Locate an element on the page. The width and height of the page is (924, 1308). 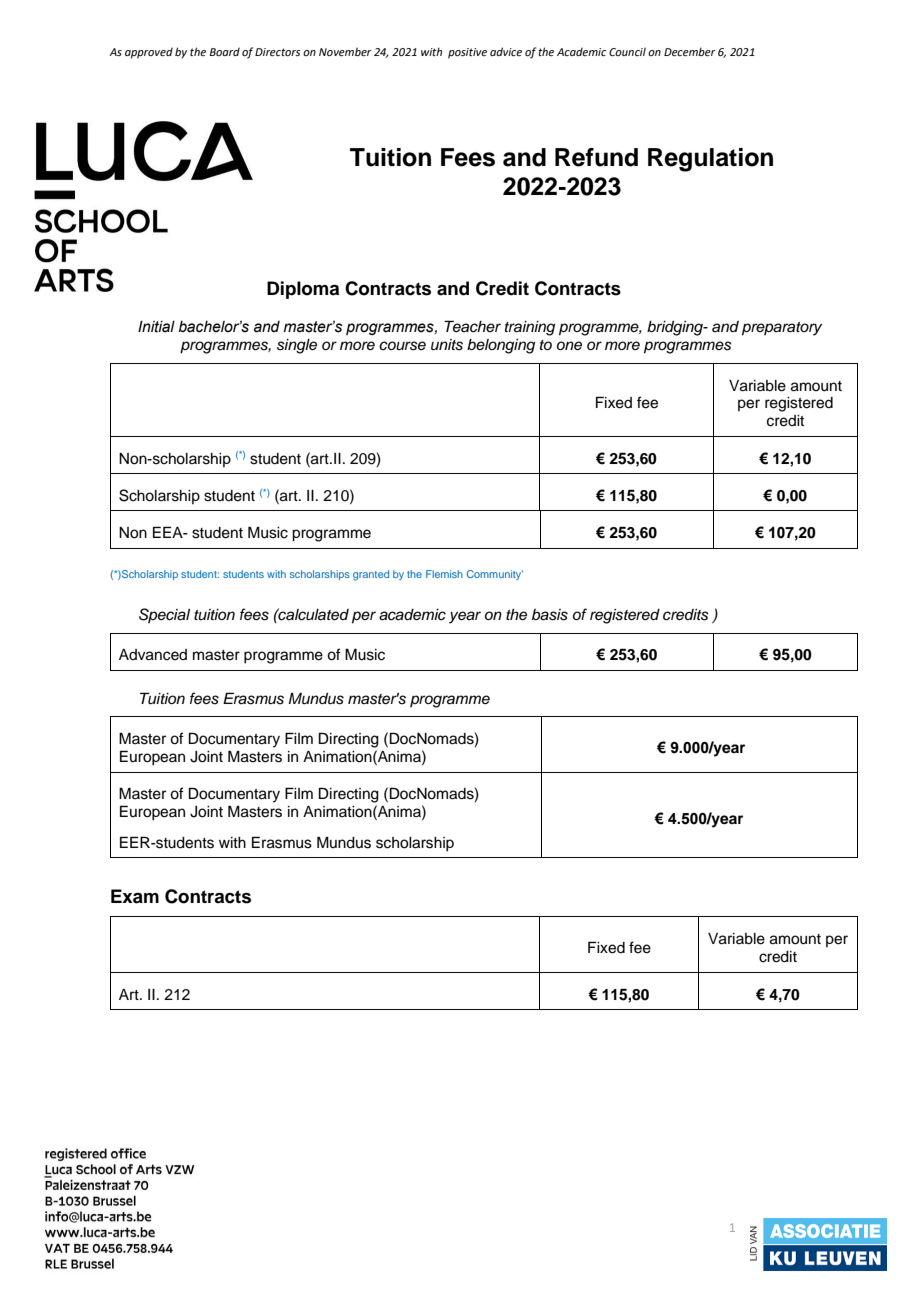
granted is located at coordinates (371, 575).
